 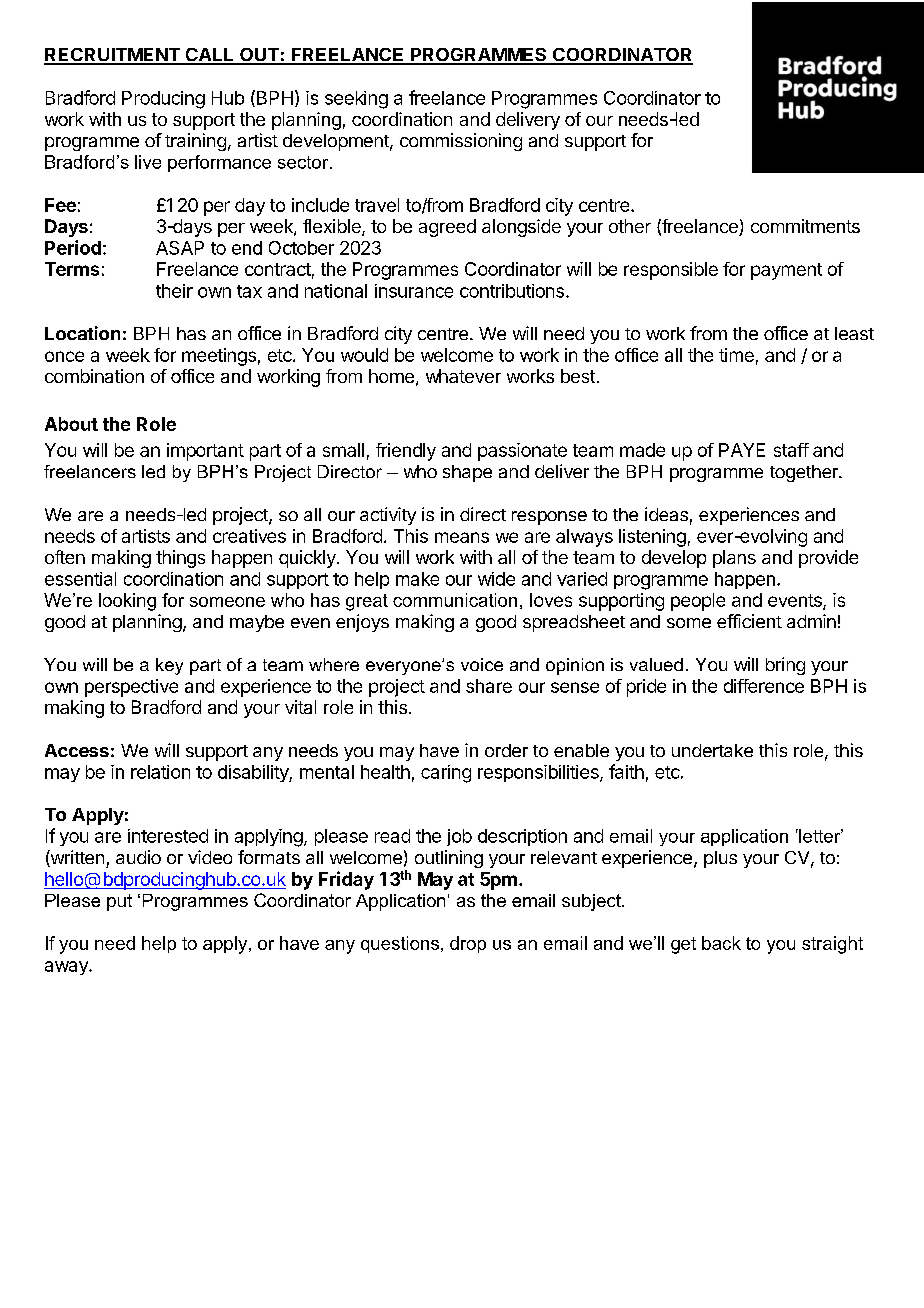 What do you see at coordinates (174, 291) in the page?
I see `their` at bounding box center [174, 291].
